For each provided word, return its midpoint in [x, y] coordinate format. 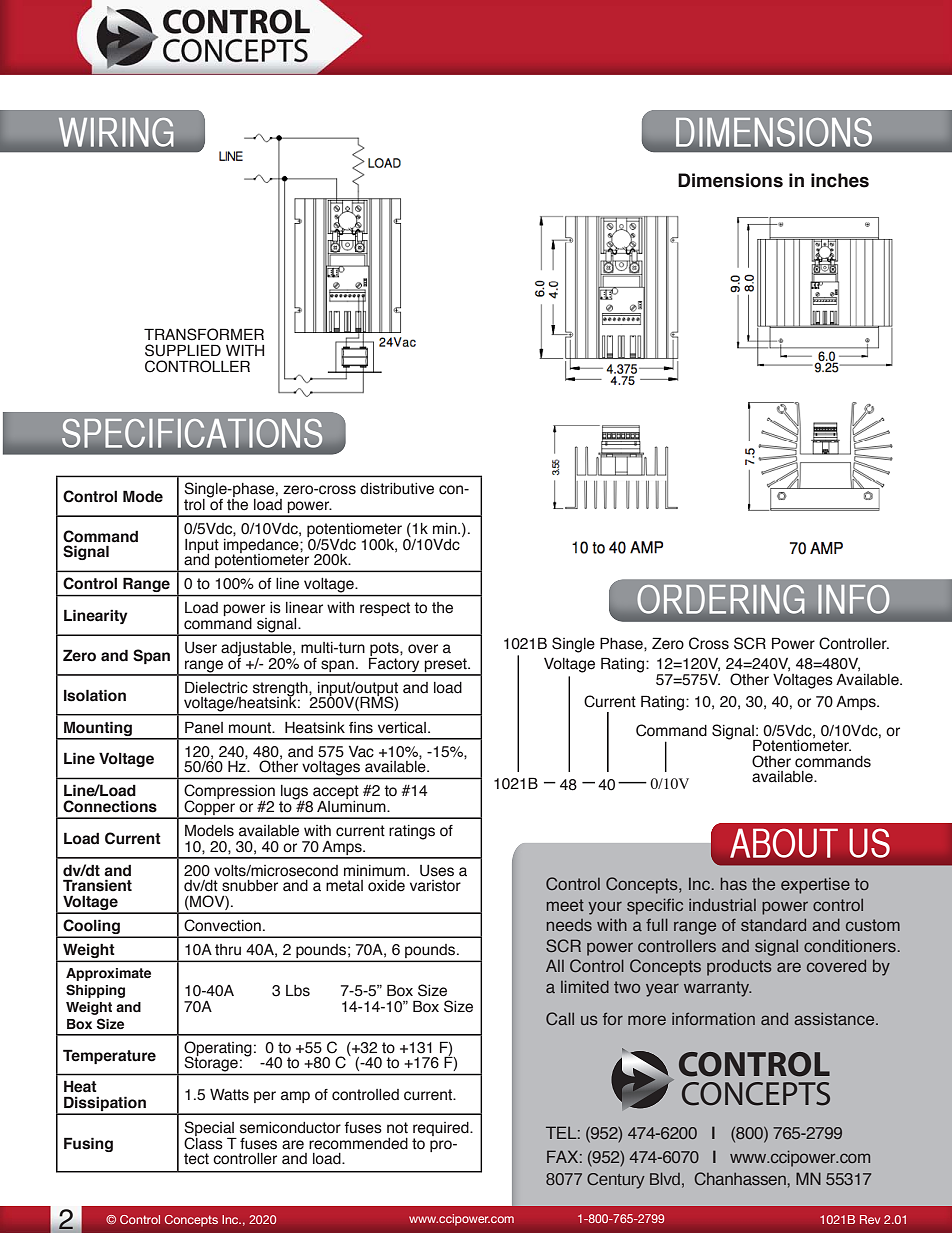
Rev [870, 1219]
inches [840, 180]
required [442, 1130]
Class [203, 1142]
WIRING [116, 132]
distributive [397, 489]
